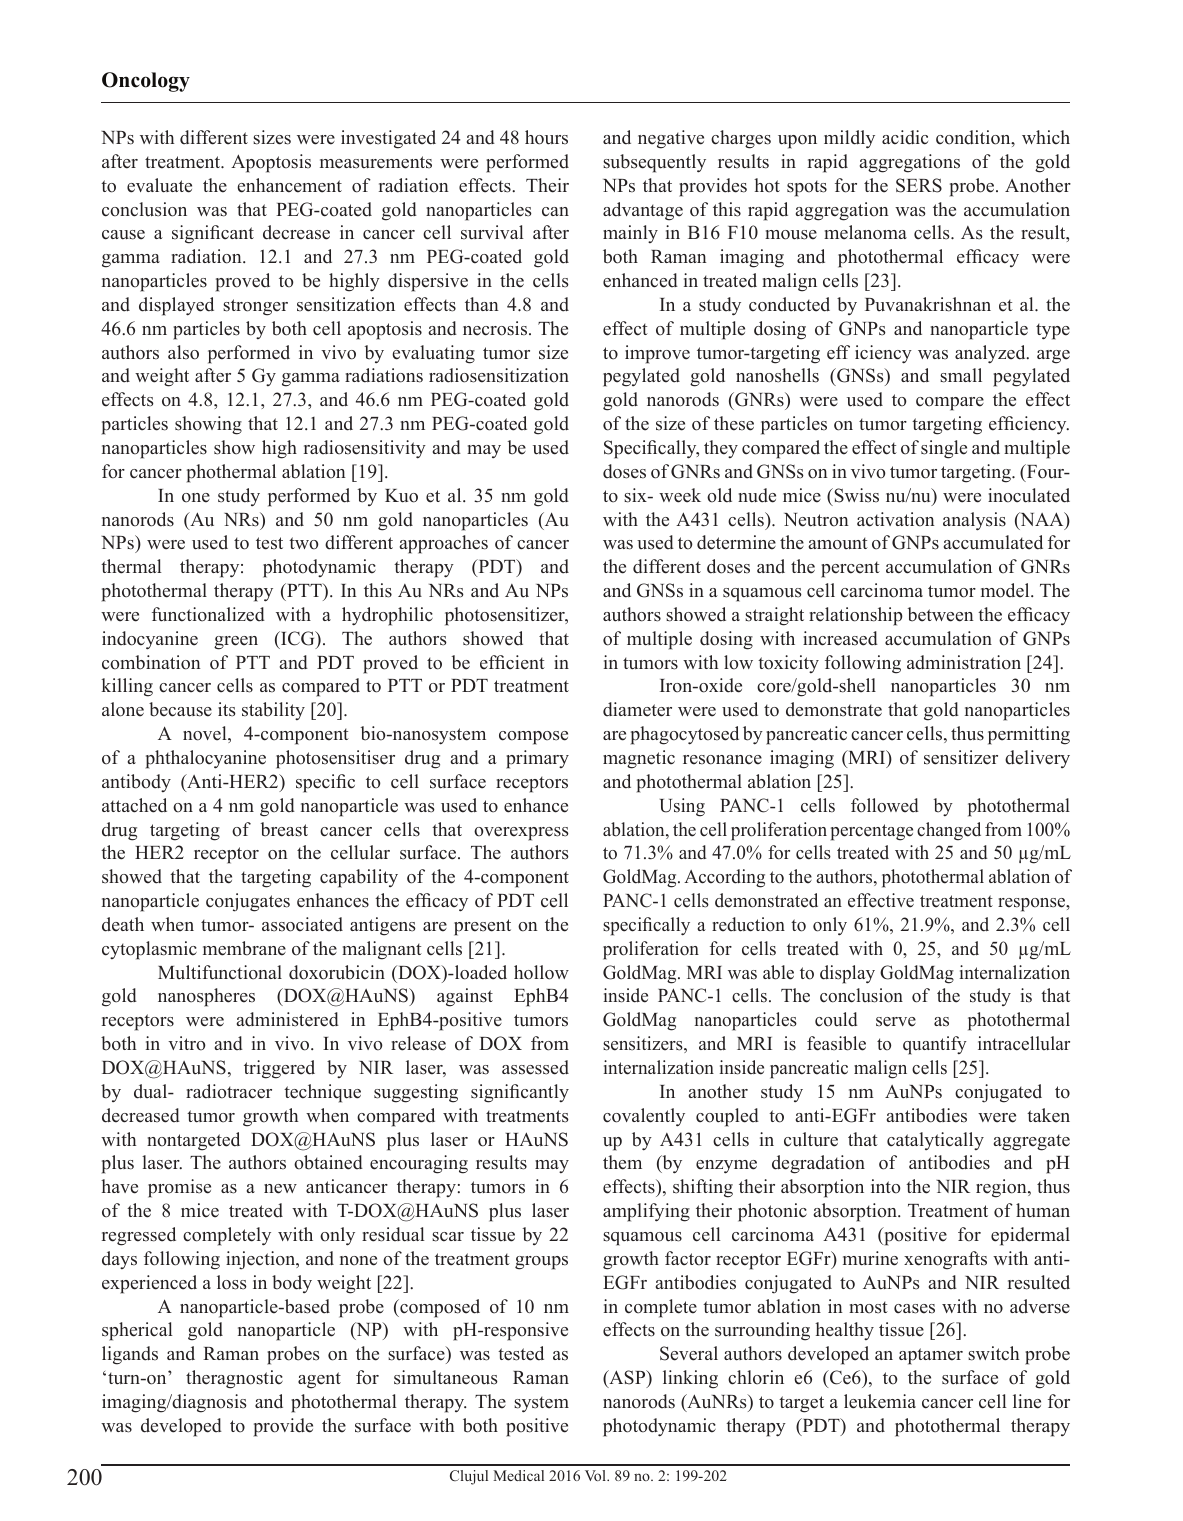 This screenshot has height=1521, width=1183. What do you see at coordinates (146, 82) in the screenshot?
I see `Oncology` at bounding box center [146, 82].
